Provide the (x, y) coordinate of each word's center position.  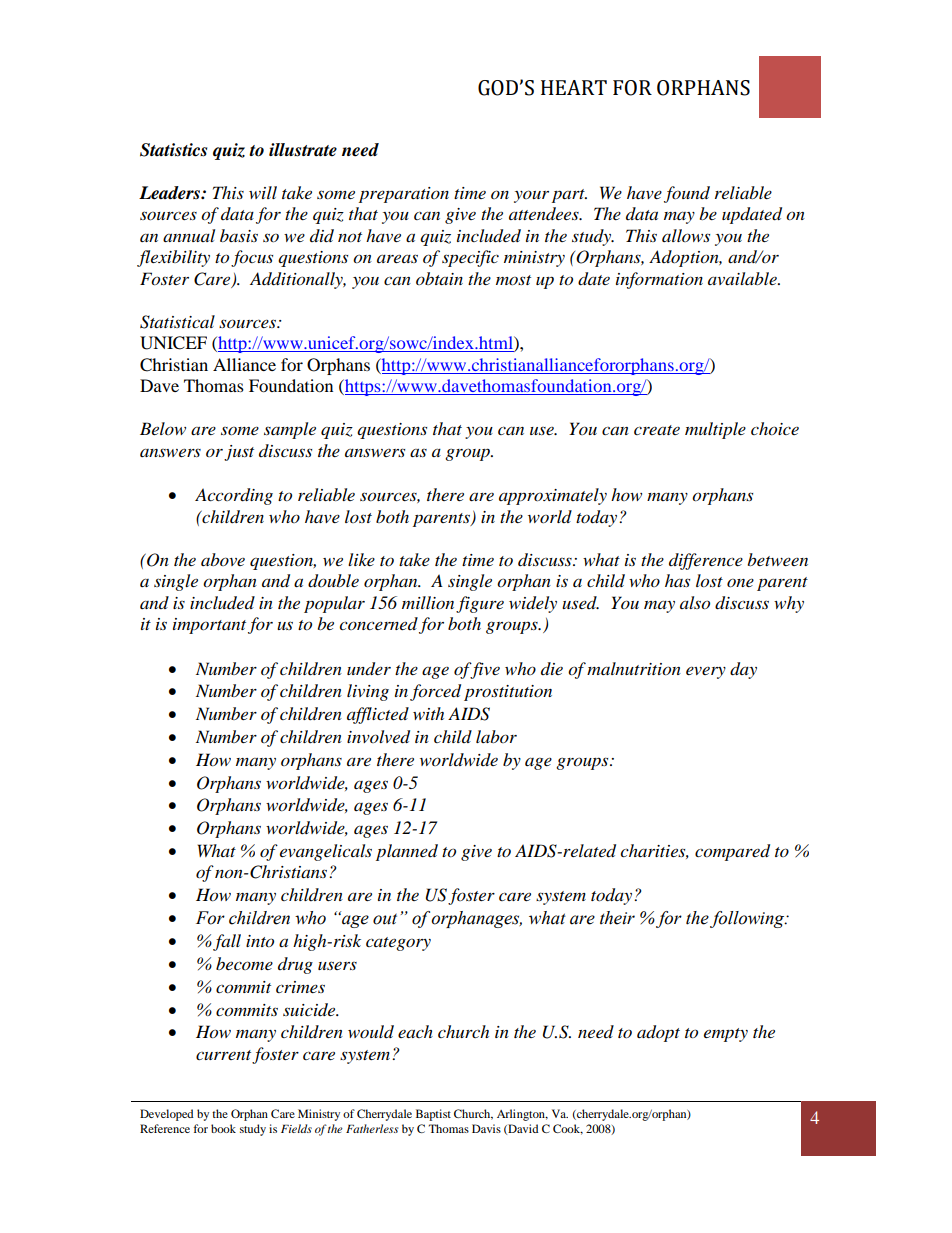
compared (732, 852)
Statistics (173, 150)
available (743, 278)
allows (686, 235)
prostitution (508, 693)
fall (226, 942)
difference (706, 561)
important (209, 626)
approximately (553, 496)
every (706, 672)
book (223, 1128)
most (513, 280)
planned (407, 852)
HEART (574, 87)
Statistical (177, 322)
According (234, 496)
